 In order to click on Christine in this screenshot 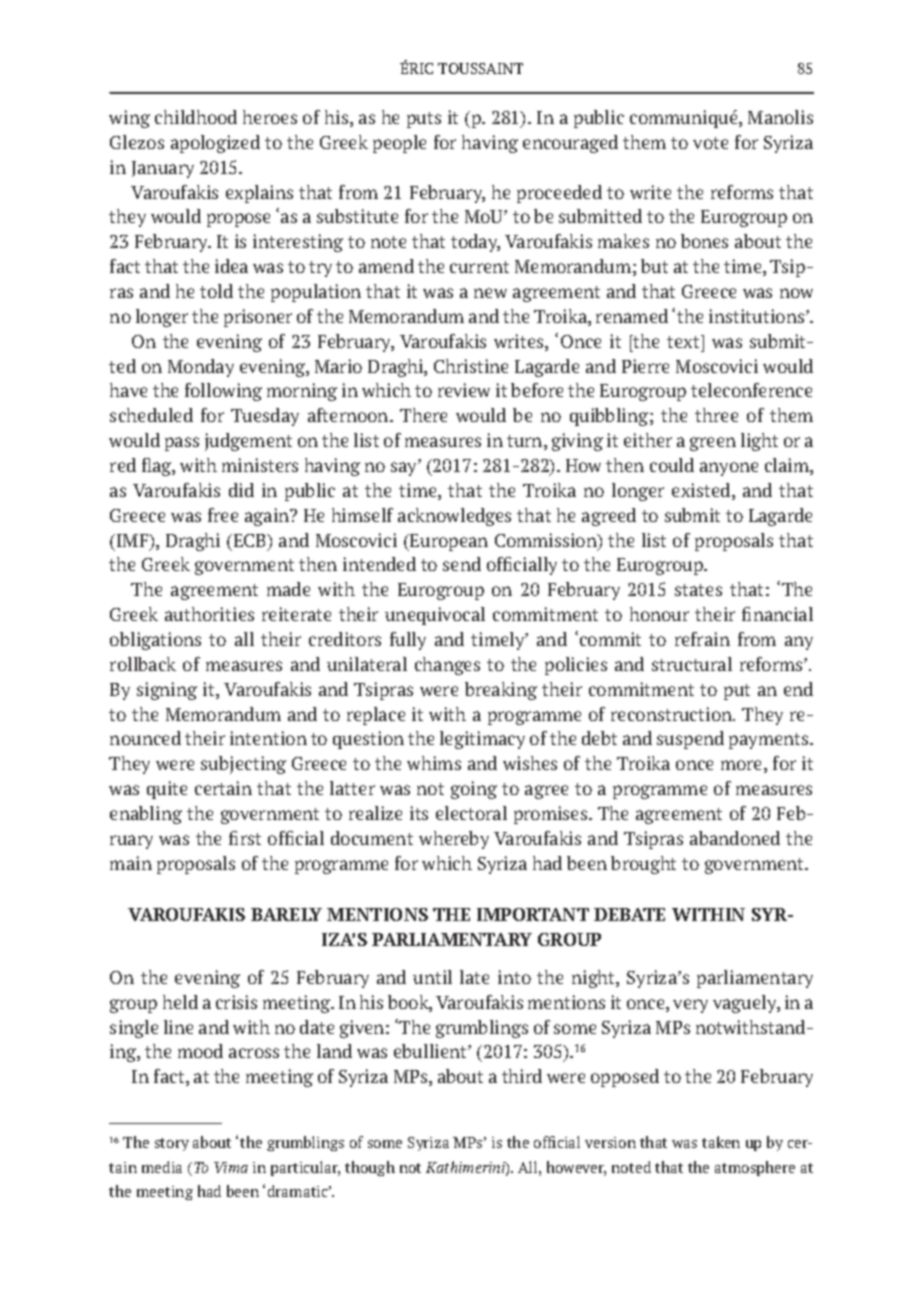, I will do `click(471, 366)`.
